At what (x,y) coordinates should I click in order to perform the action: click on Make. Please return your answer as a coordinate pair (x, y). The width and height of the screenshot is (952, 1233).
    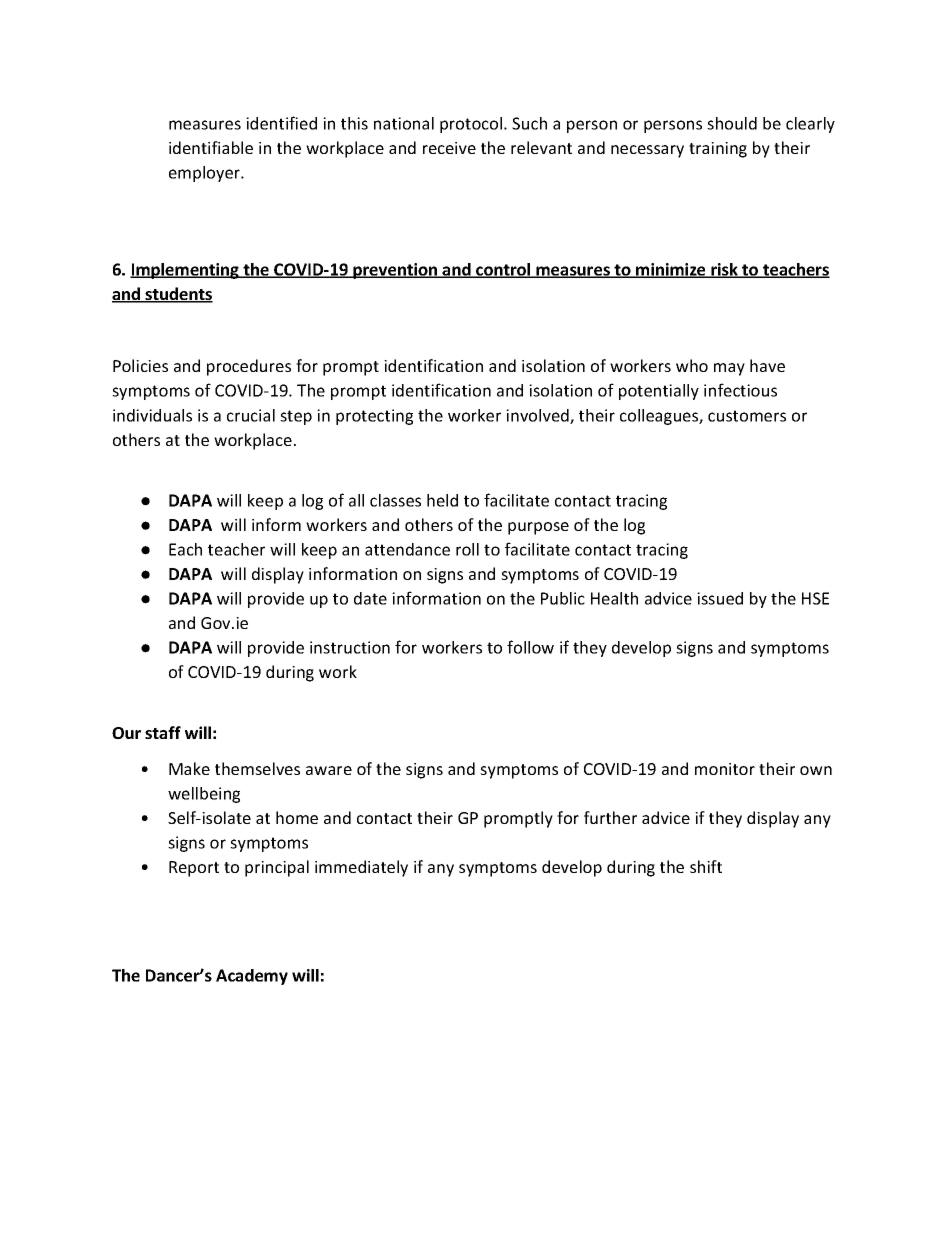
    Looking at the image, I should click on (189, 768).
